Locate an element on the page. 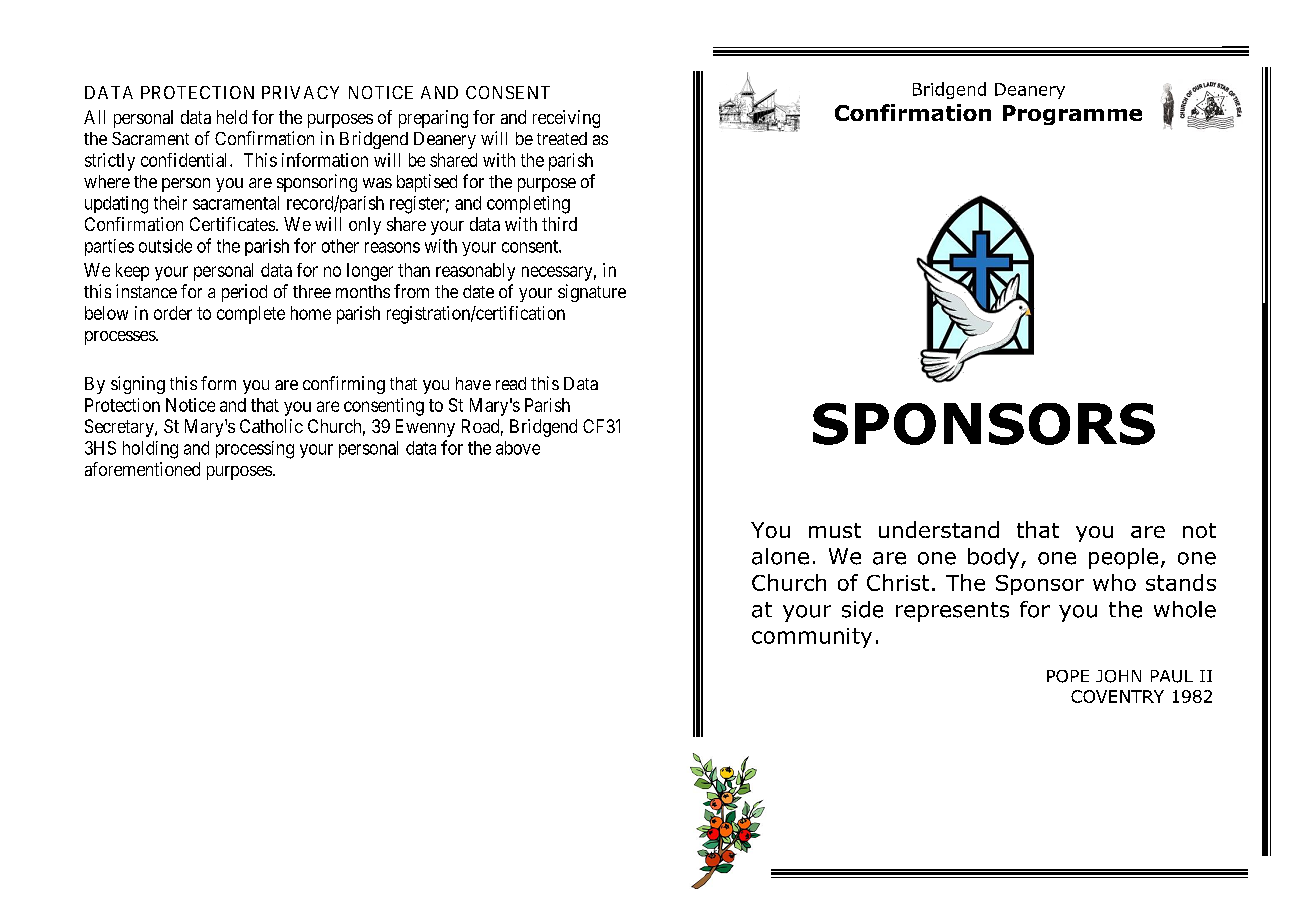 The height and width of the document is (924, 1308). aforementioned is located at coordinates (142, 469).
